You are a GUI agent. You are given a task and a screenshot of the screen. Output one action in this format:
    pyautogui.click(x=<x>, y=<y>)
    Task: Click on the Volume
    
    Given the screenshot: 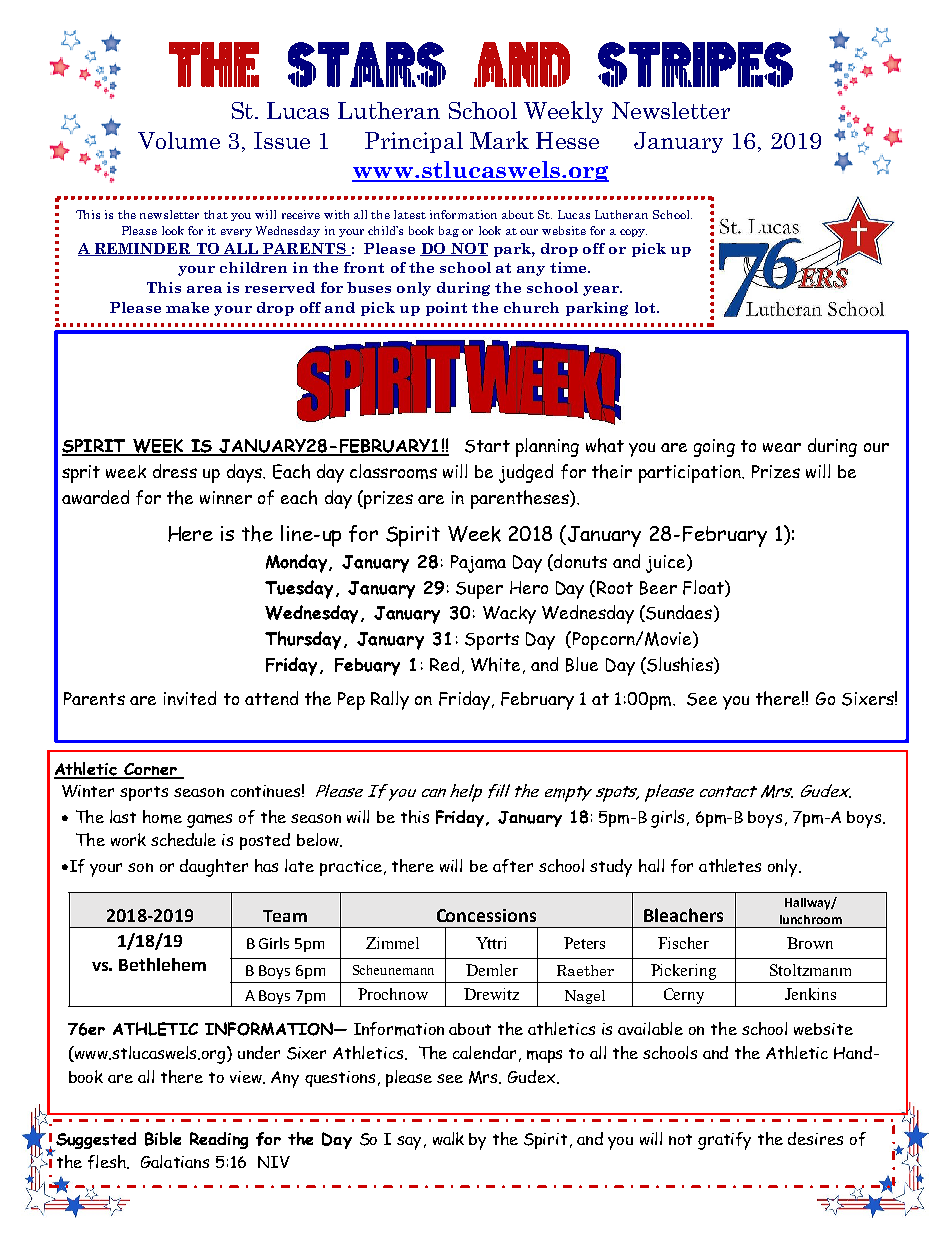 What is the action you would take?
    pyautogui.click(x=179, y=140)
